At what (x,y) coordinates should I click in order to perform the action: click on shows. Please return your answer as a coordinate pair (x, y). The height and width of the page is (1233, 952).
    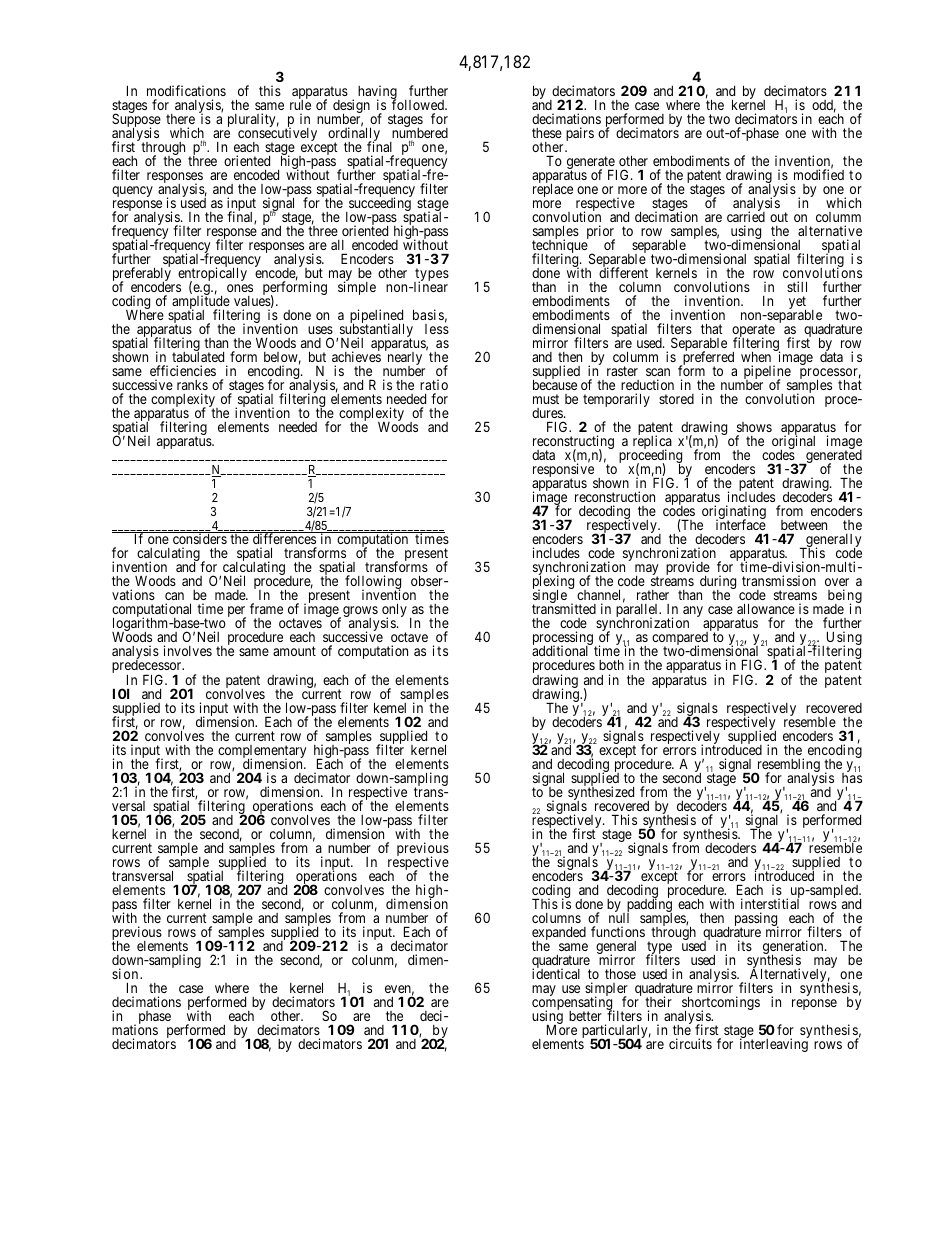
    Looking at the image, I should click on (754, 427).
